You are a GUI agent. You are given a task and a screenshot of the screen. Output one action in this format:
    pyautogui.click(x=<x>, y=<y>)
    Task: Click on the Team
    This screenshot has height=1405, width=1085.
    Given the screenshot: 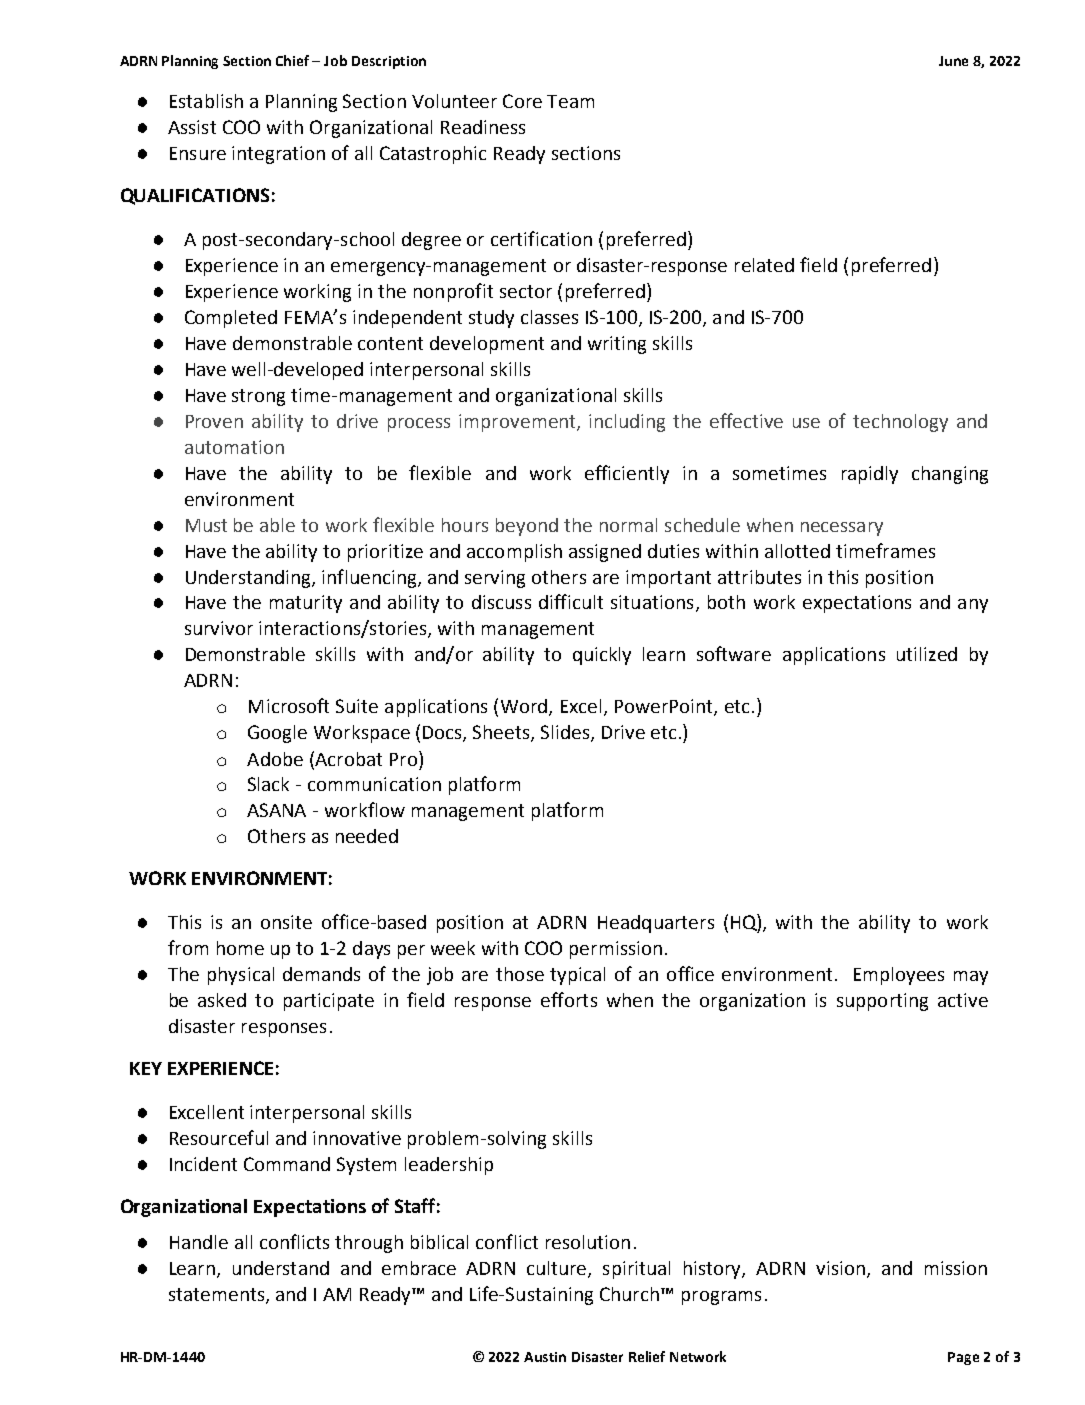 What is the action you would take?
    pyautogui.click(x=570, y=101)
